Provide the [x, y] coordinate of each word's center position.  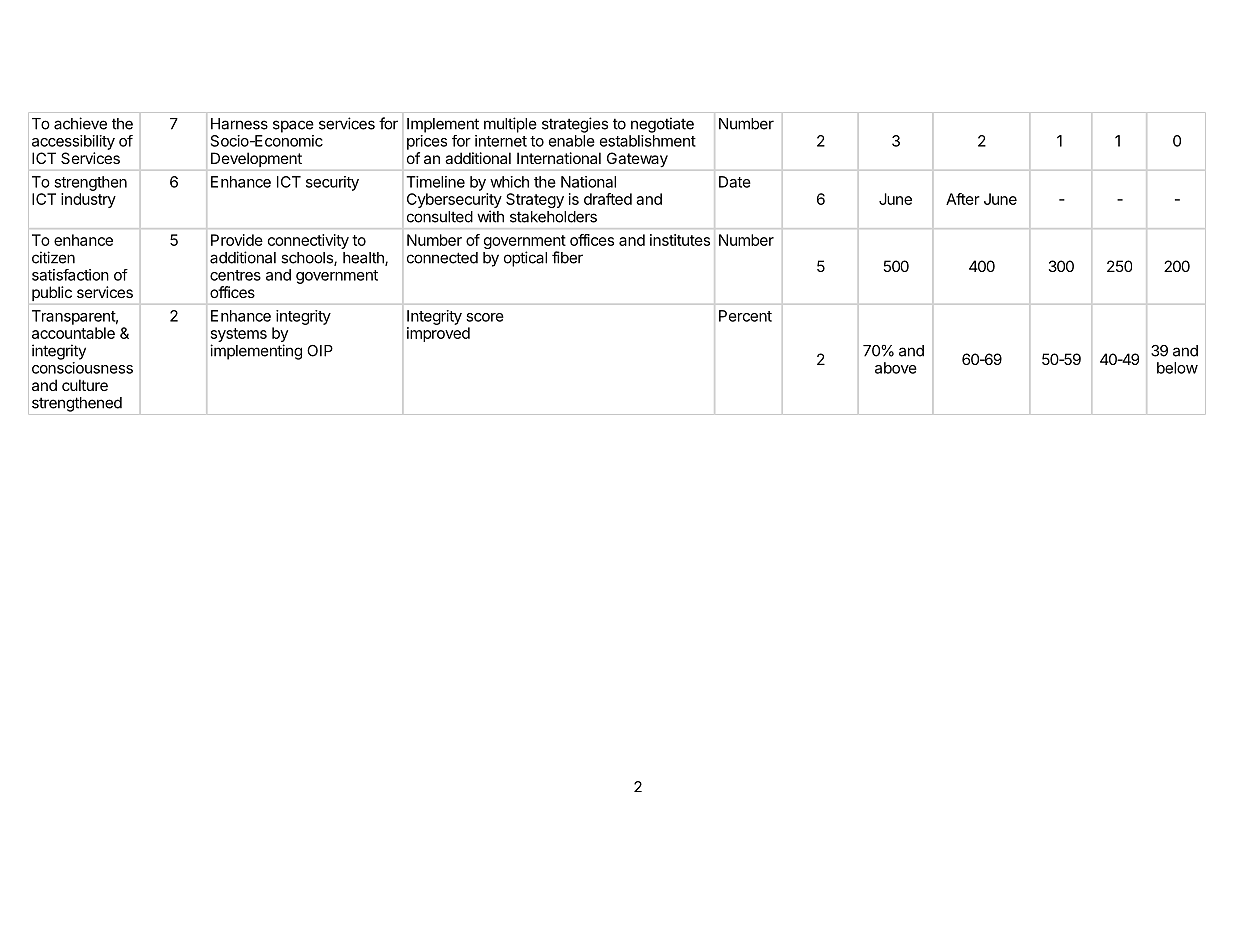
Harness [239, 124]
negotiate [662, 125]
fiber [567, 257]
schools [308, 259]
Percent [745, 316]
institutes [680, 240]
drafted [608, 199]
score [485, 317]
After [963, 199]
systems [239, 336]
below [1177, 368]
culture [85, 385]
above [896, 368]
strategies [575, 125]
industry [88, 200]
